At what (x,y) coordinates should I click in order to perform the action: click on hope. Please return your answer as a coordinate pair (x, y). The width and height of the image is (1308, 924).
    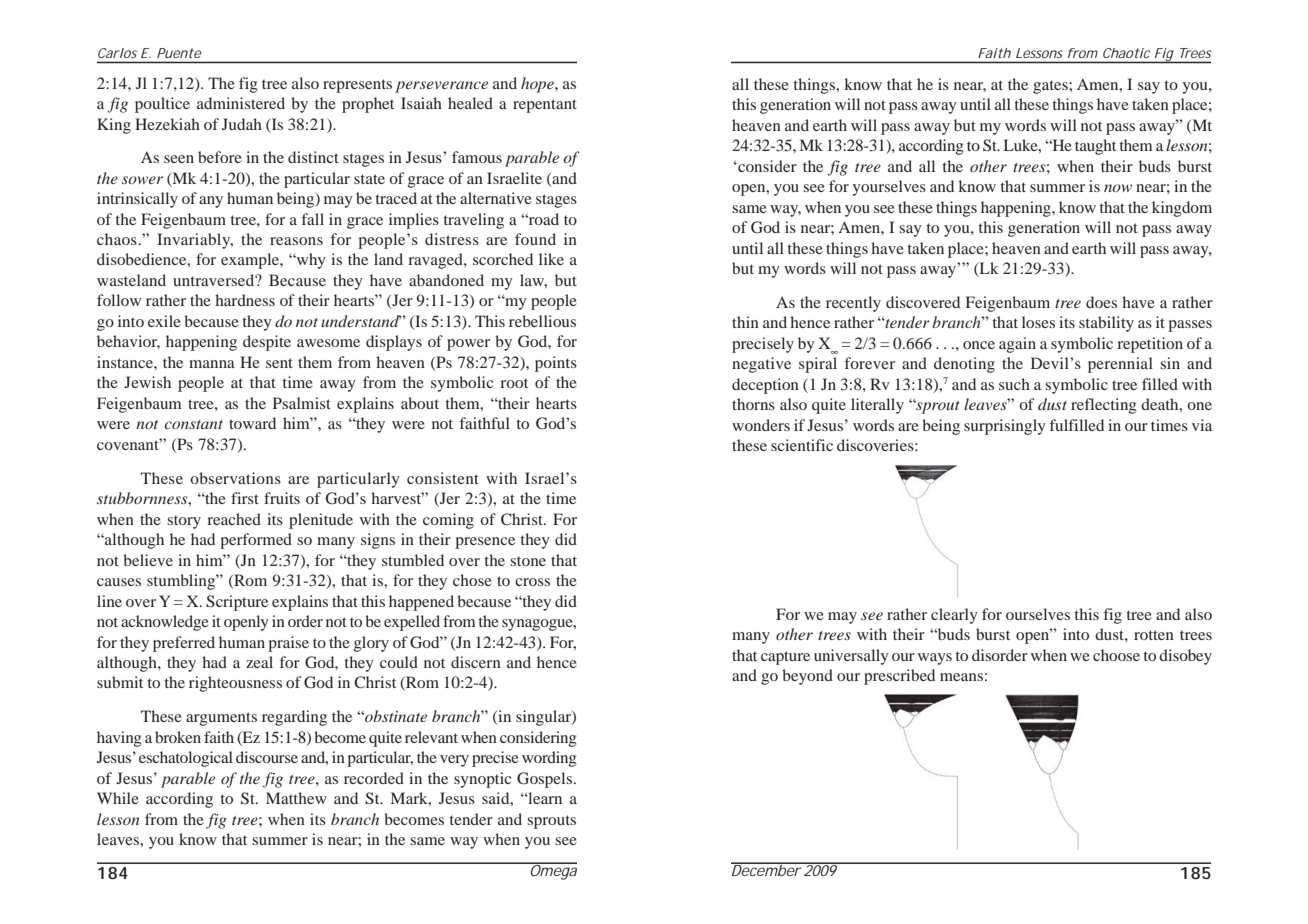
    Looking at the image, I should click on (538, 85).
